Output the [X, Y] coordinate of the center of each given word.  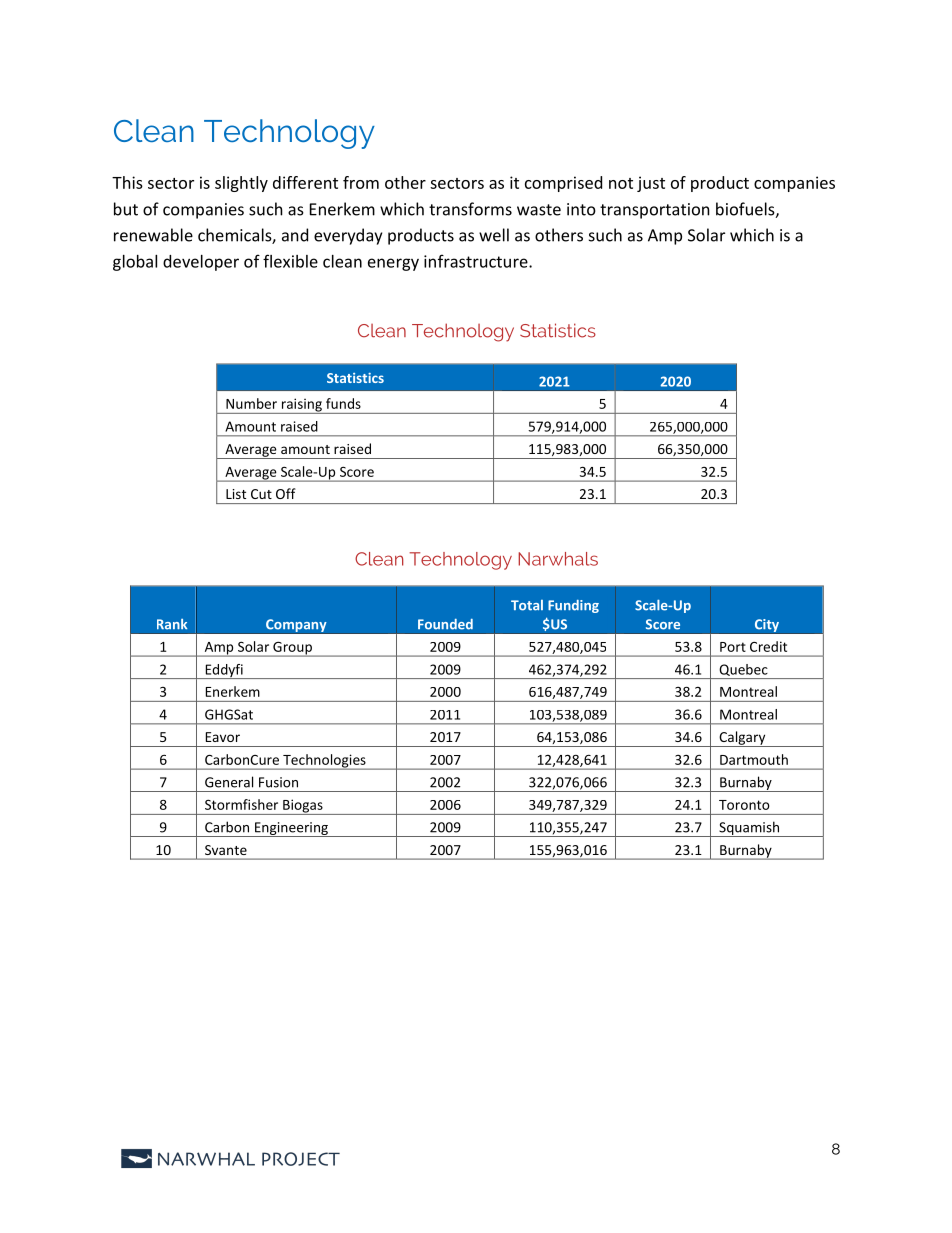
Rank [172, 624]
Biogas [303, 807]
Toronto [744, 805]
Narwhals [558, 559]
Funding [573, 606]
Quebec [744, 670]
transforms [470, 209]
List [236, 494]
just [651, 184]
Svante [226, 850]
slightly [241, 184]
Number [251, 403]
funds [343, 403]
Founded [445, 624]
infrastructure [477, 261]
